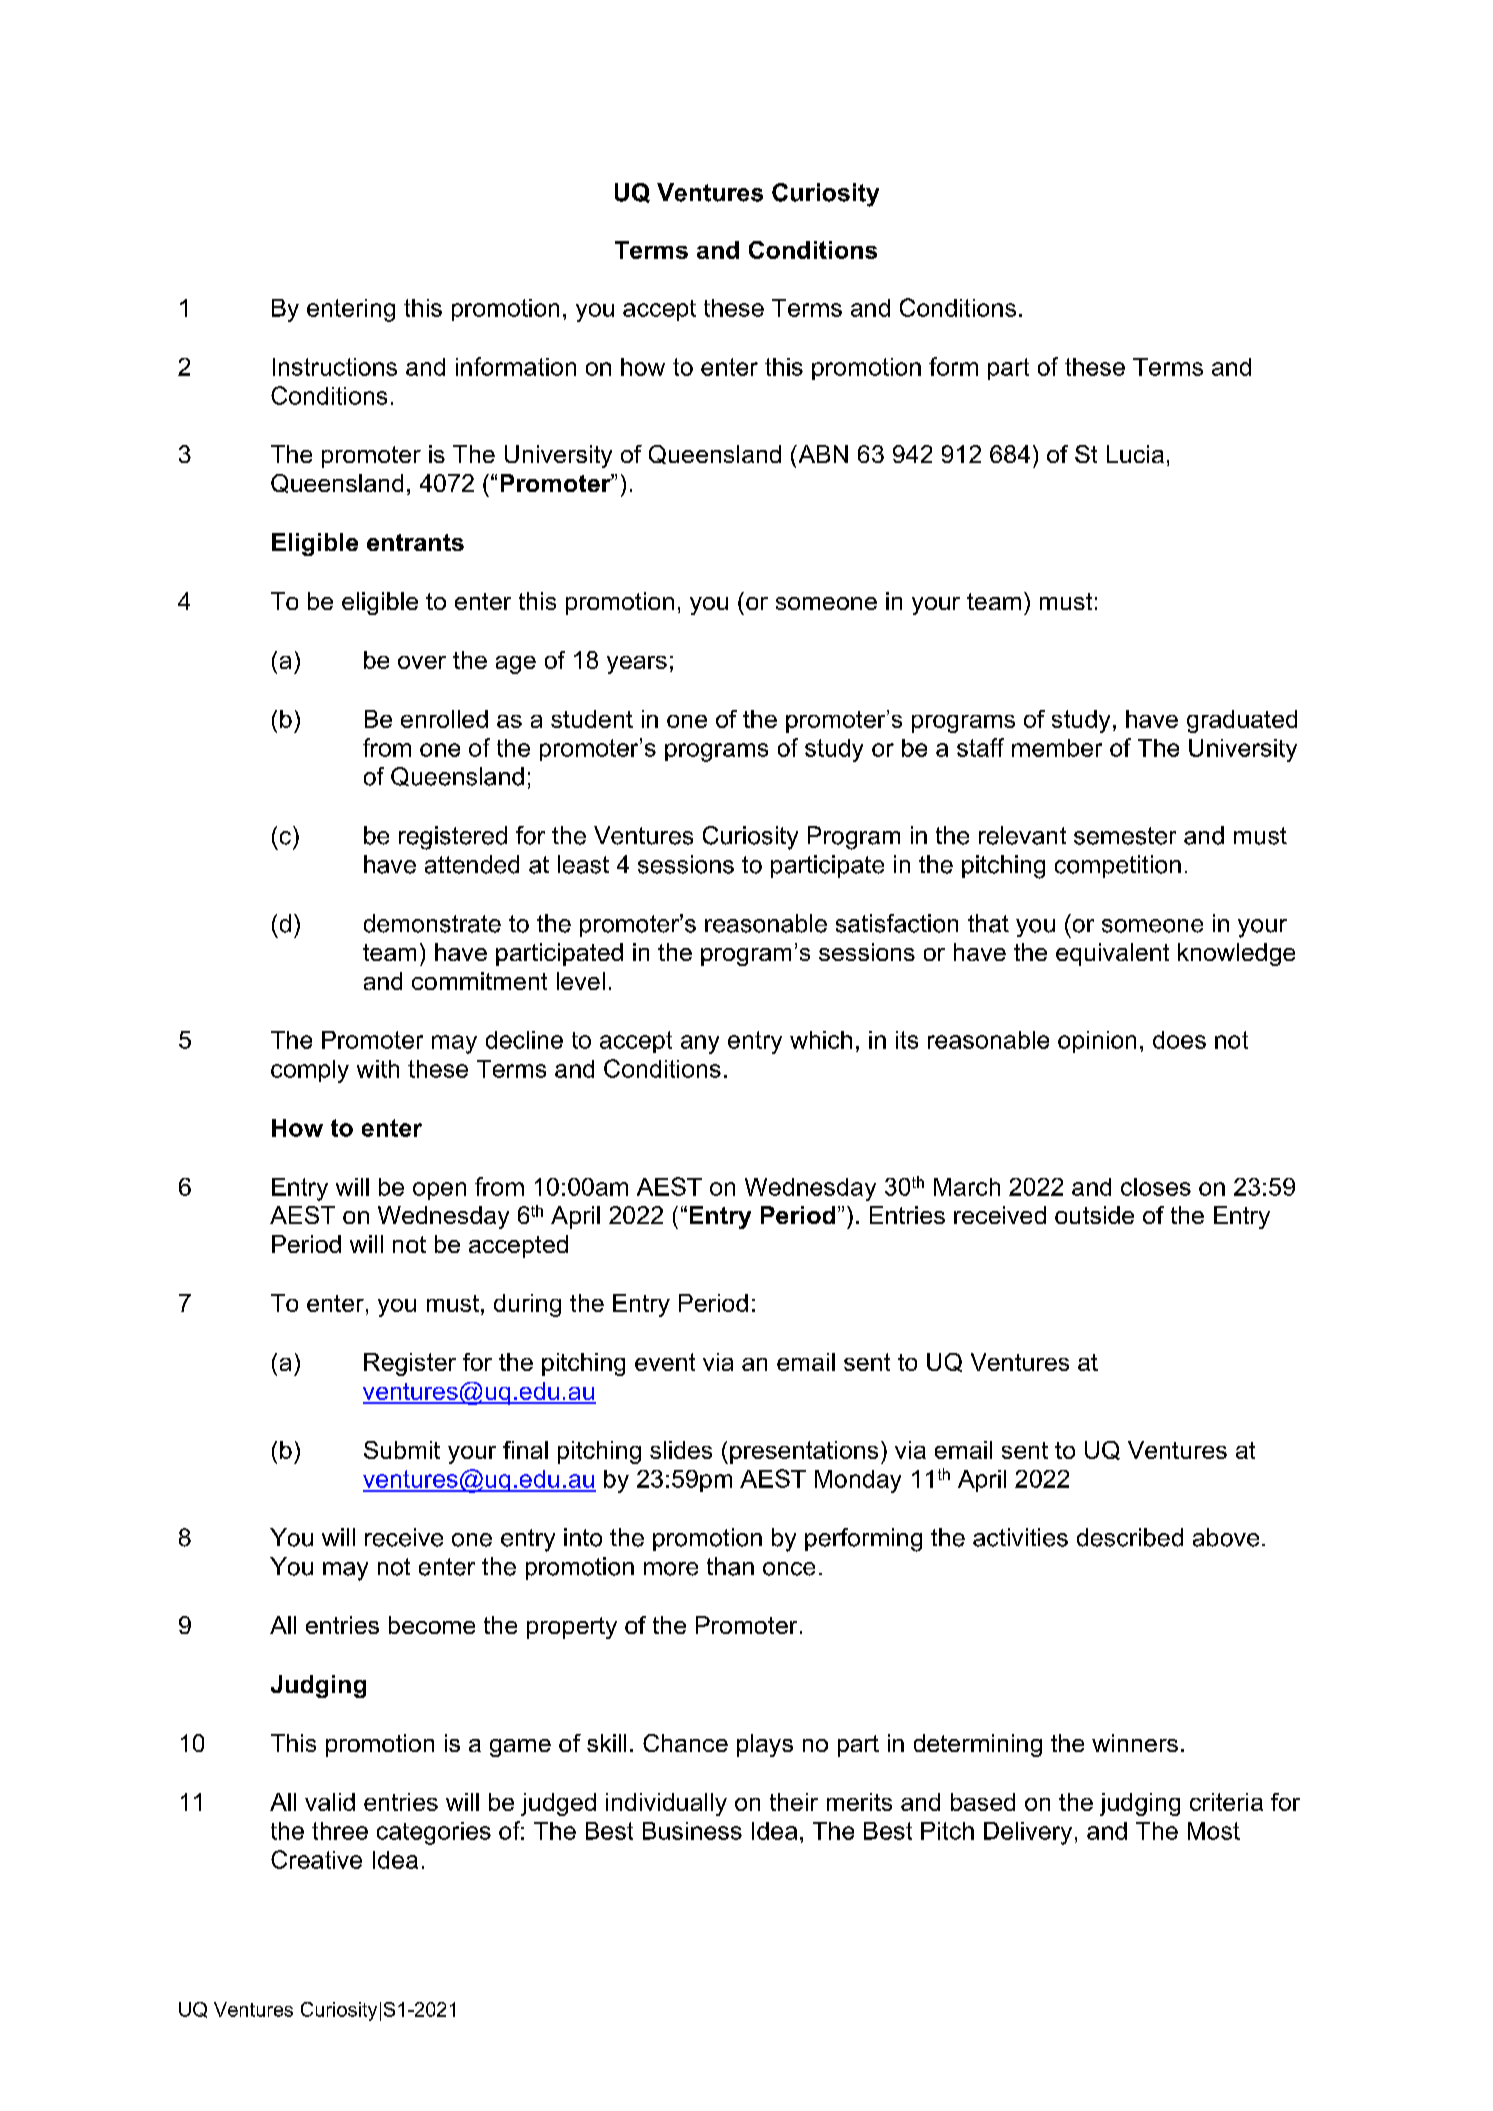 The width and height of the screenshot is (1493, 2111). I want to click on Lucia, so click(1135, 454).
